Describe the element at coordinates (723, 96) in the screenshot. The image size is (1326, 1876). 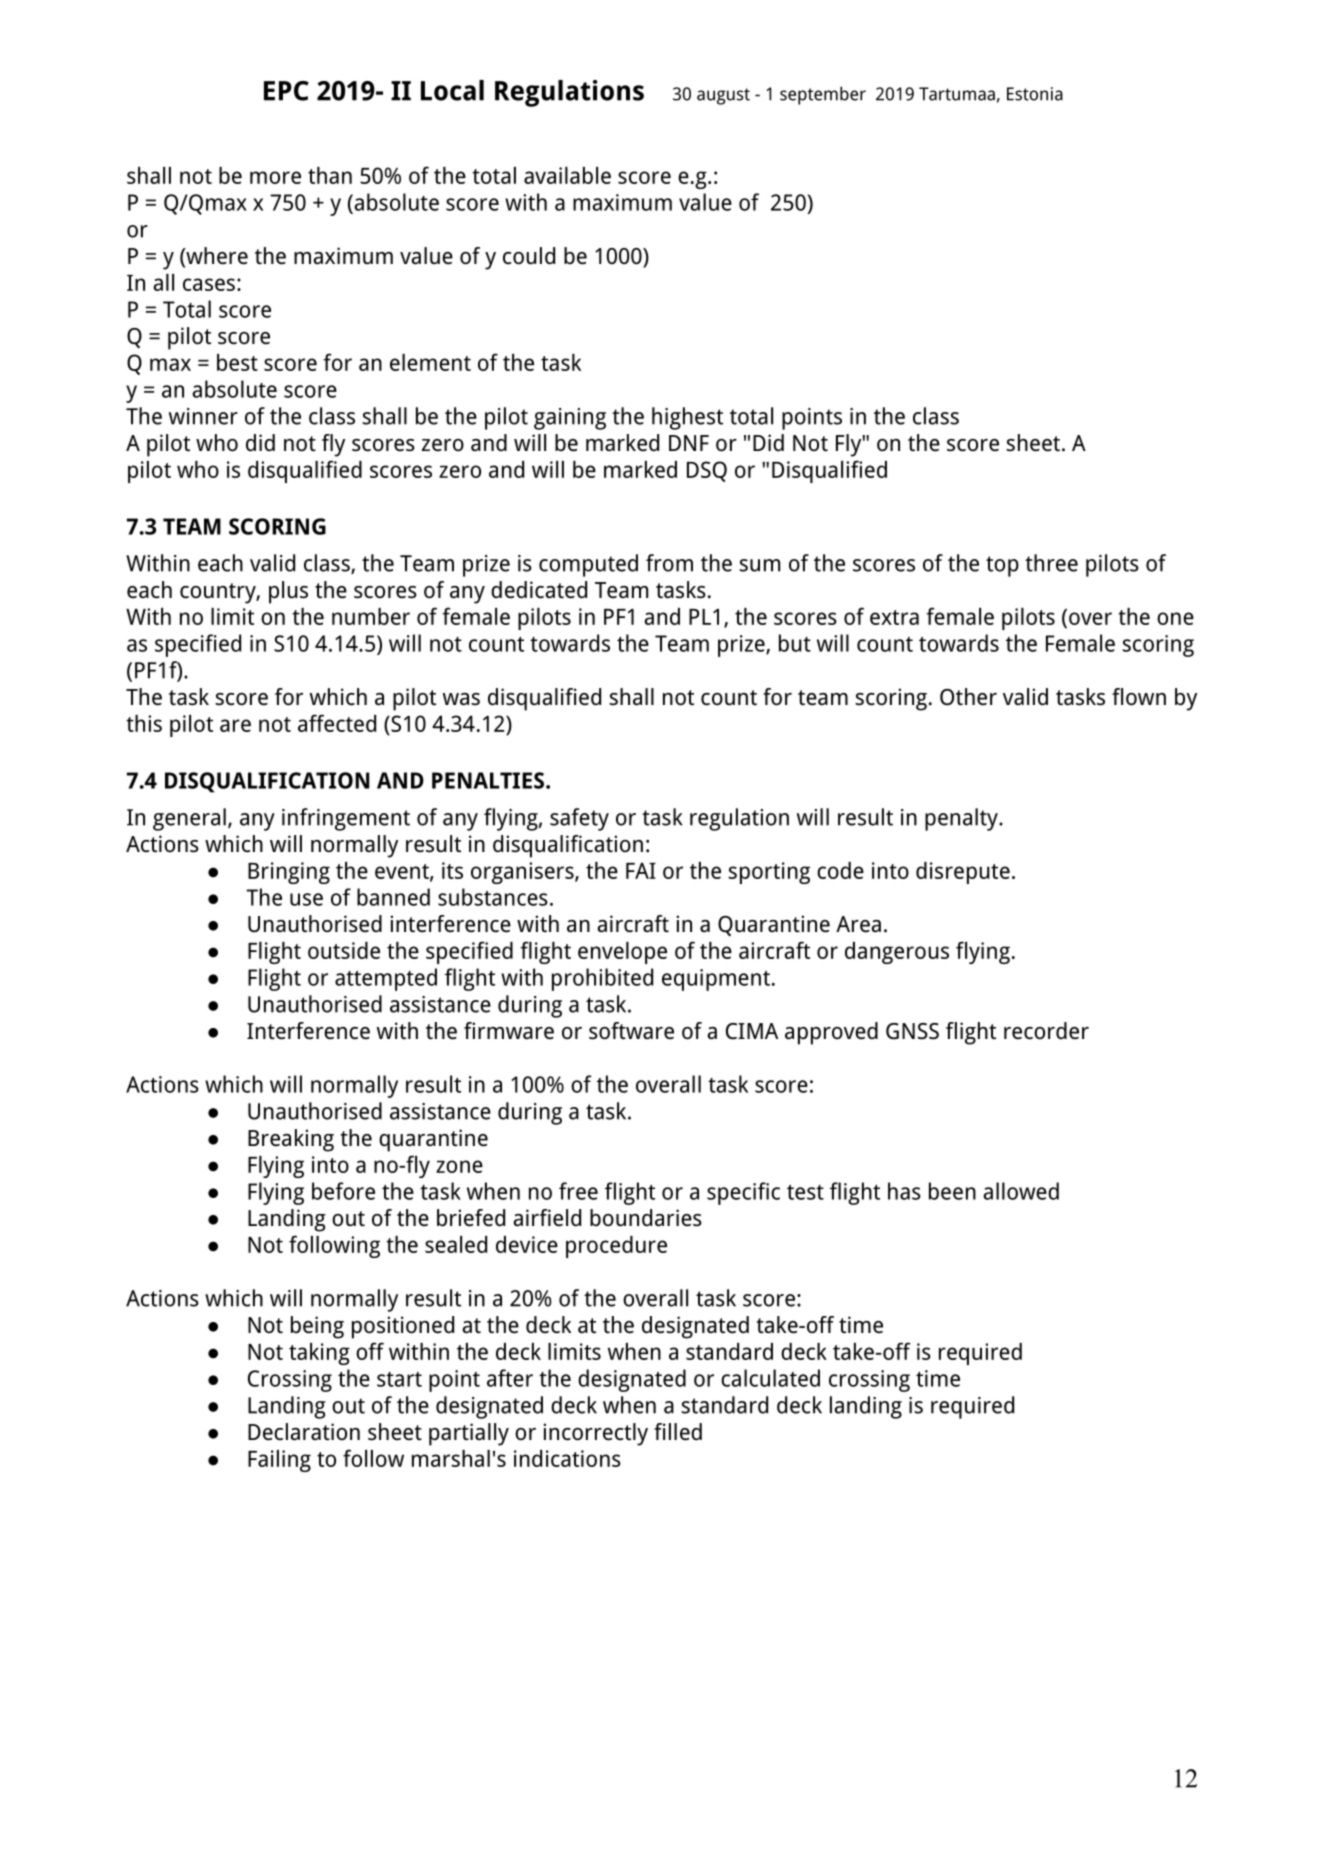
I see `august` at that location.
